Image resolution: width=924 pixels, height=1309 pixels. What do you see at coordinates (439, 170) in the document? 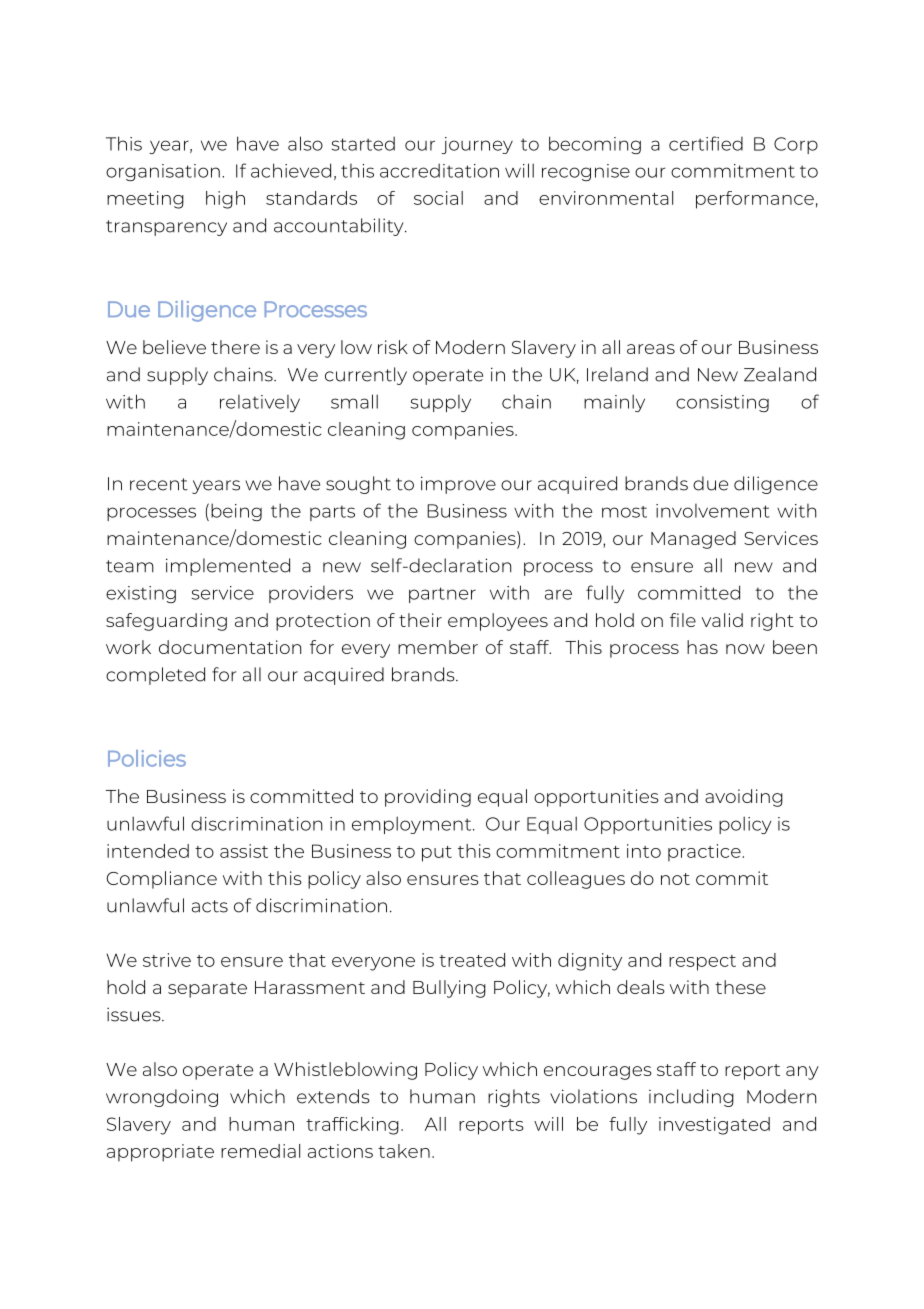
I see `accreditation` at bounding box center [439, 170].
